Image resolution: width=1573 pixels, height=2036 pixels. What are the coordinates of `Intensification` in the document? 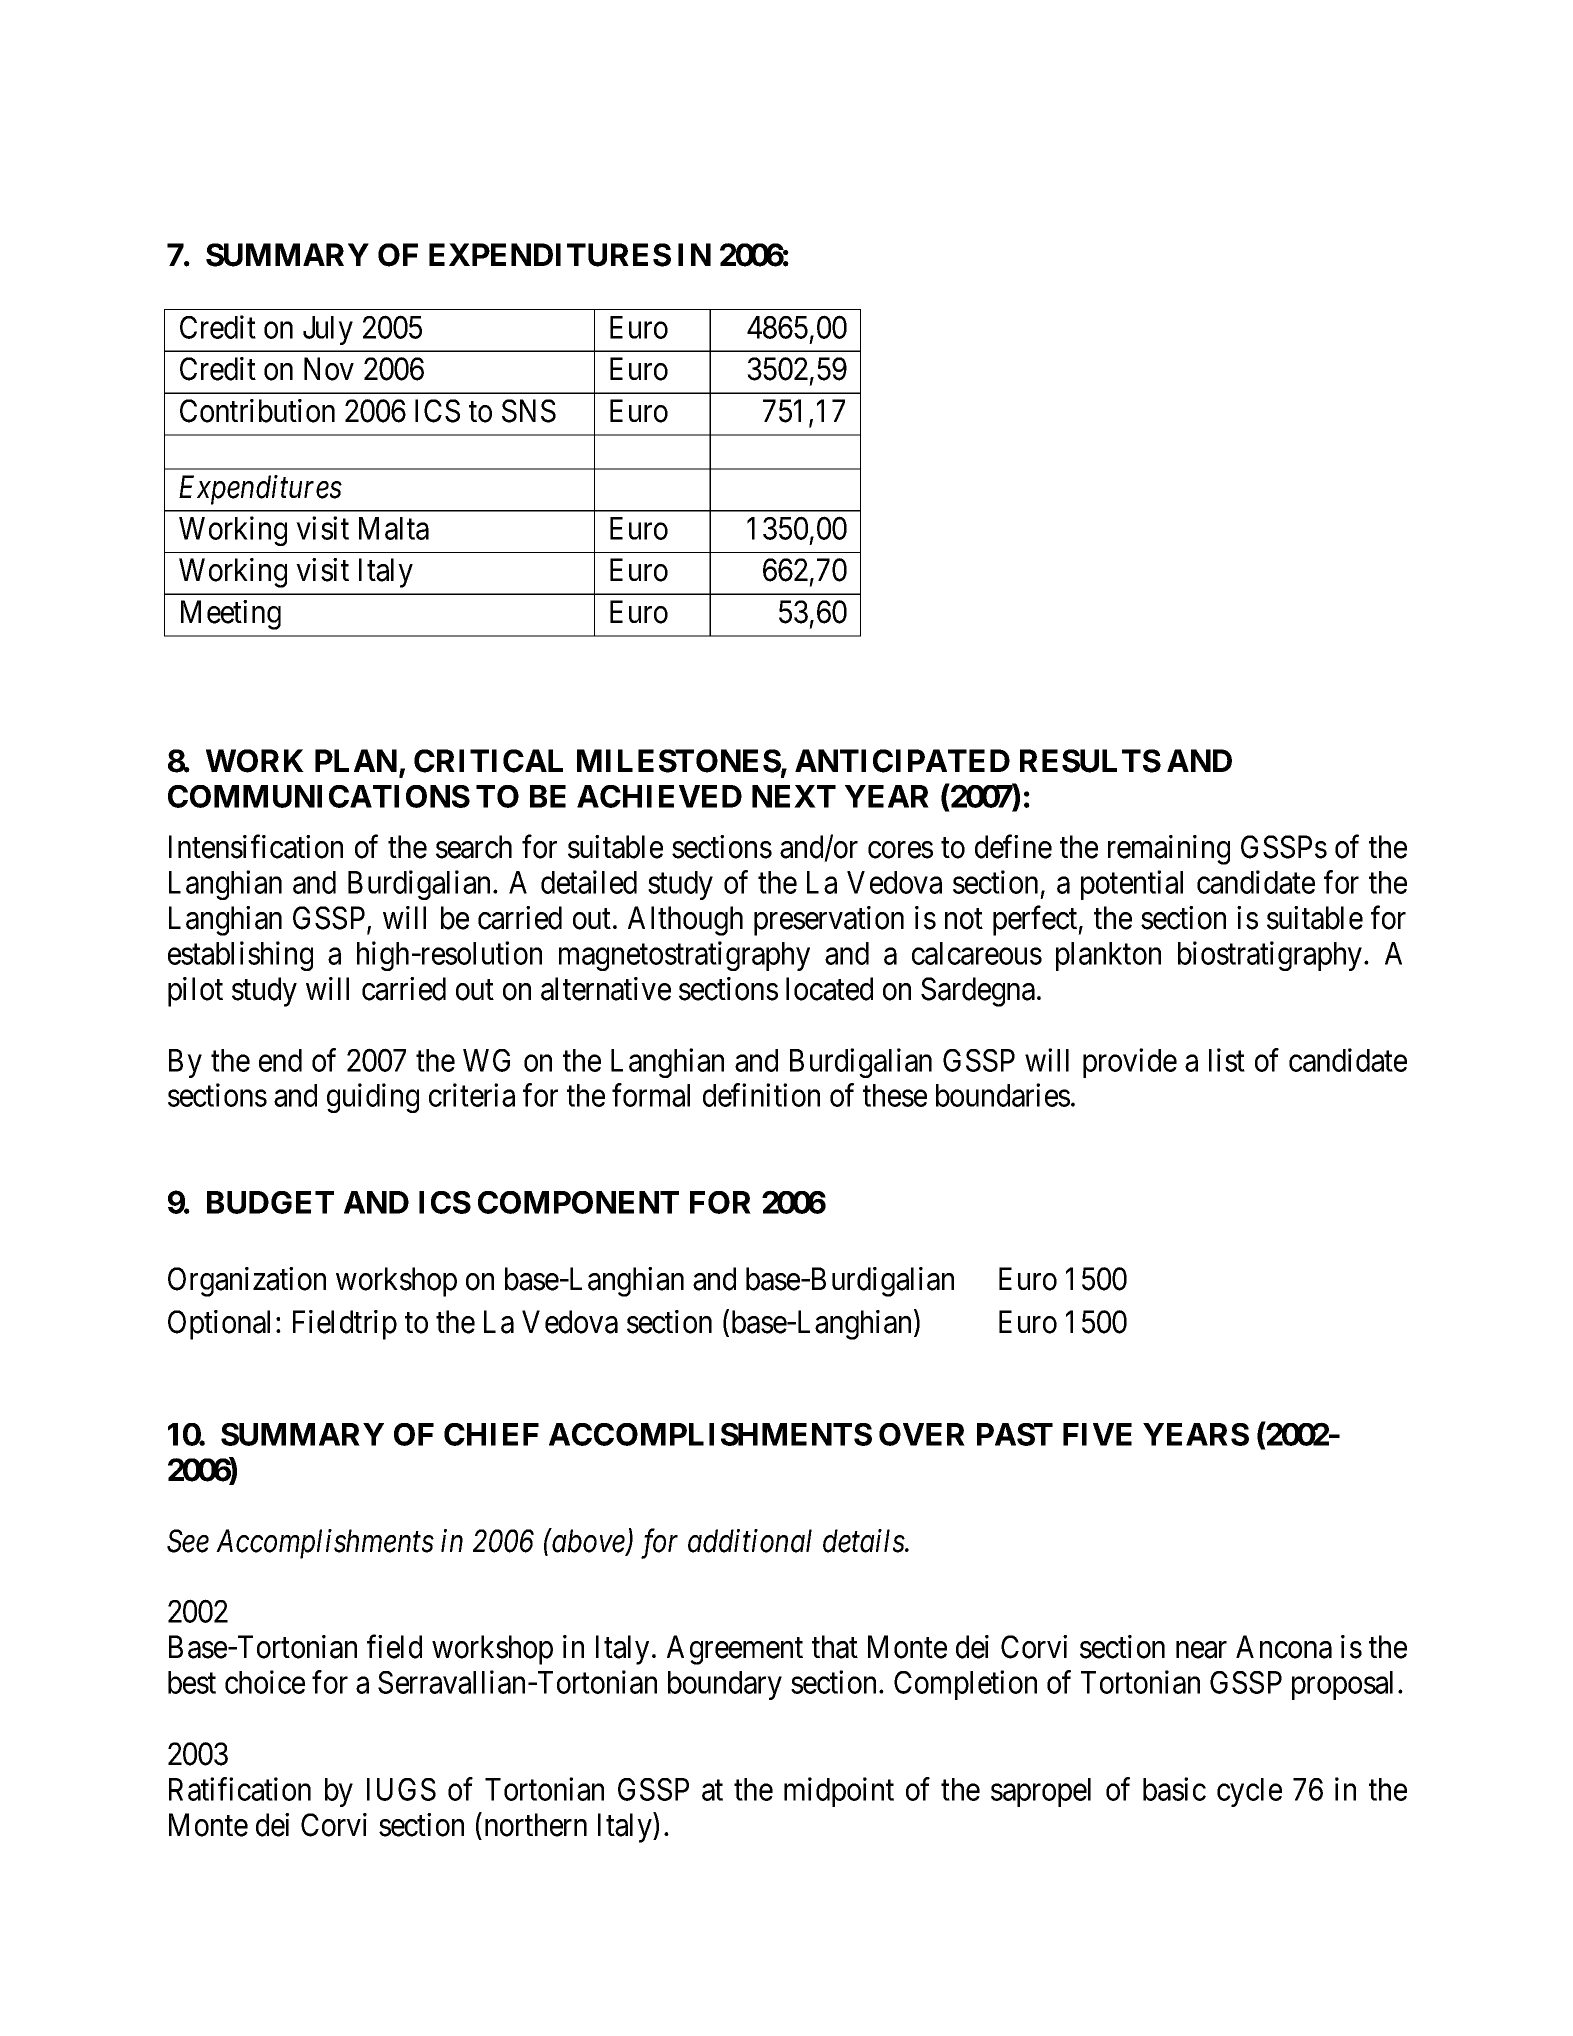 It's located at (256, 847).
